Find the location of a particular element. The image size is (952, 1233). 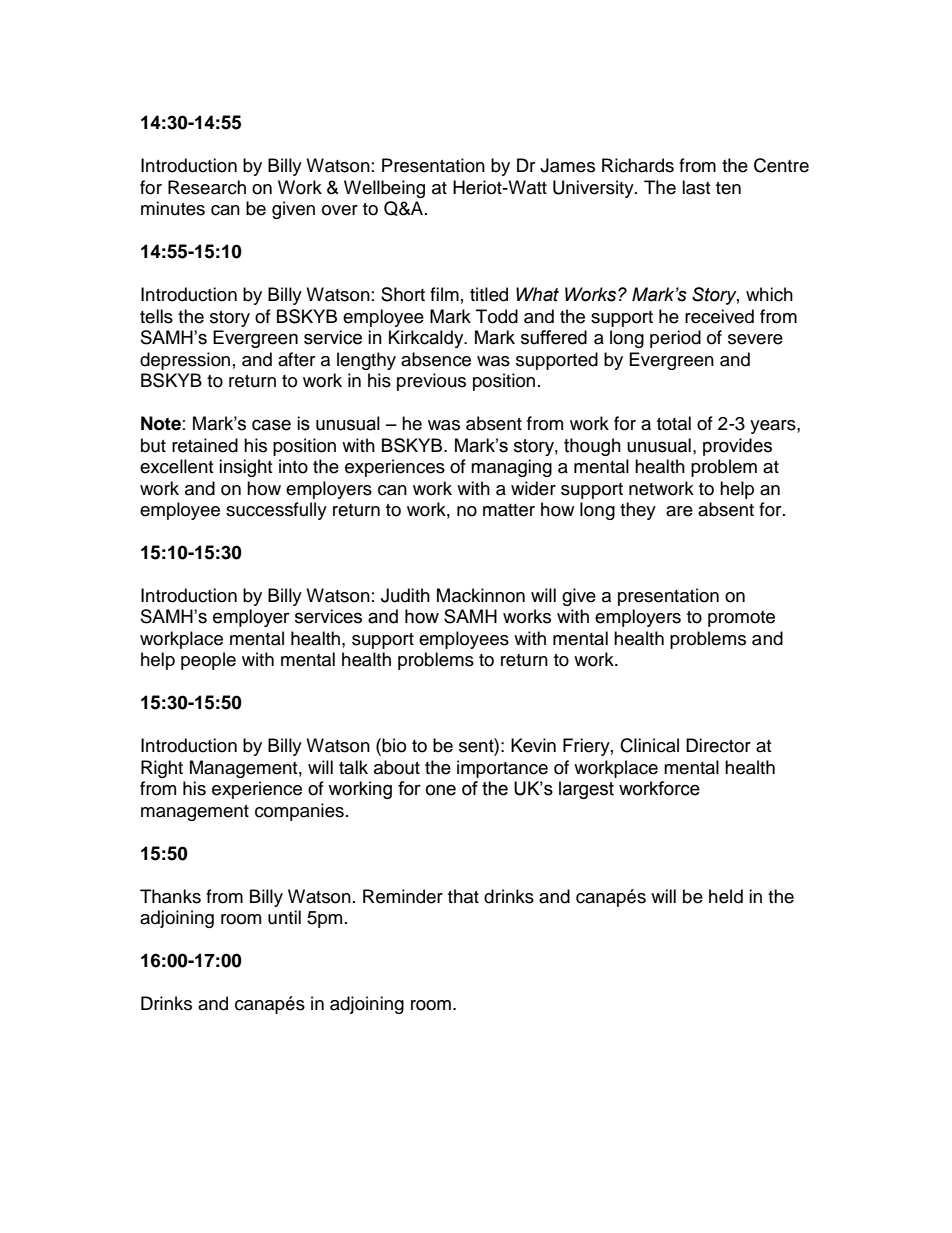

period is located at coordinates (675, 339).
